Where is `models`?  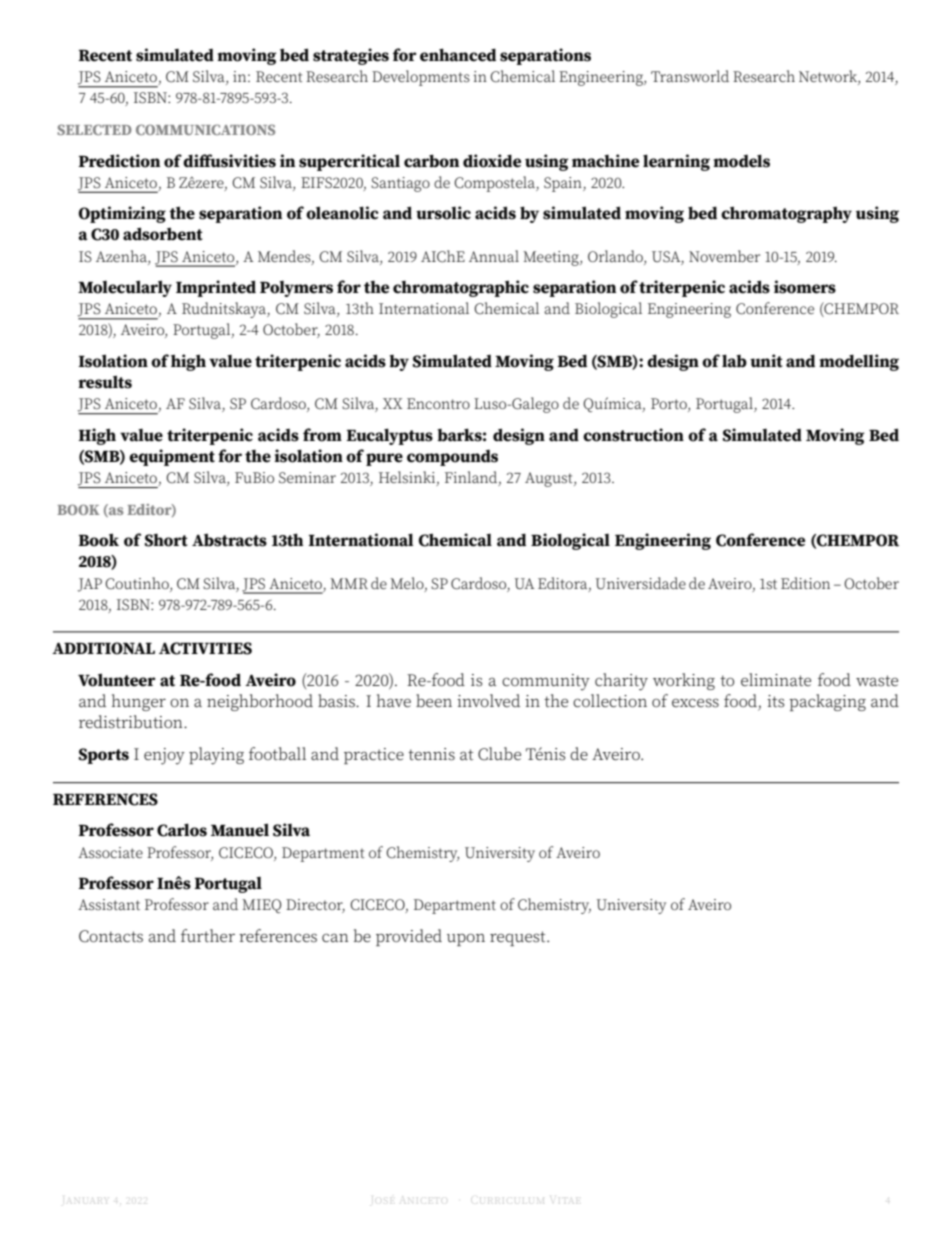 models is located at coordinates (741, 161).
